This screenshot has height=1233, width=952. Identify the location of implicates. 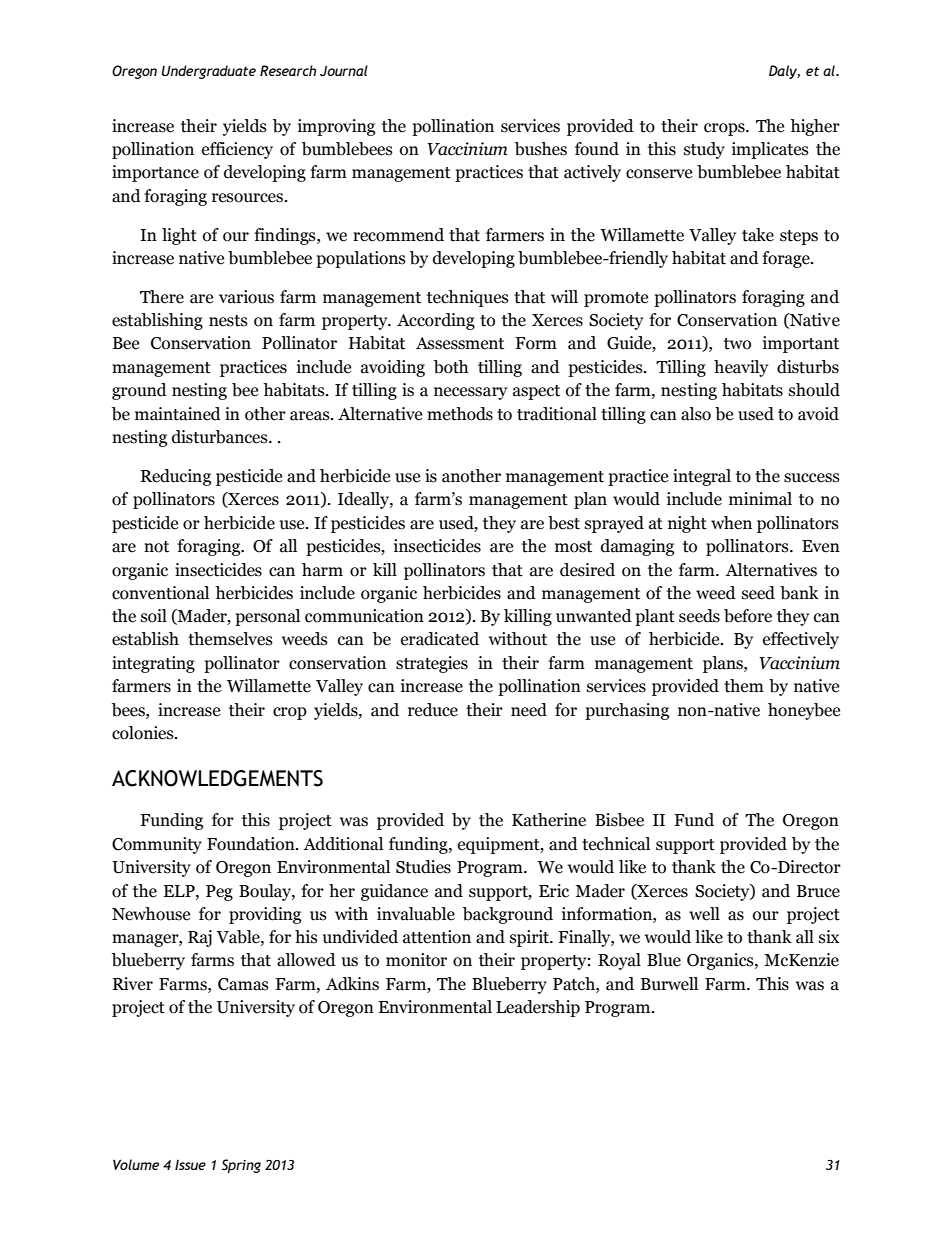
(770, 150).
